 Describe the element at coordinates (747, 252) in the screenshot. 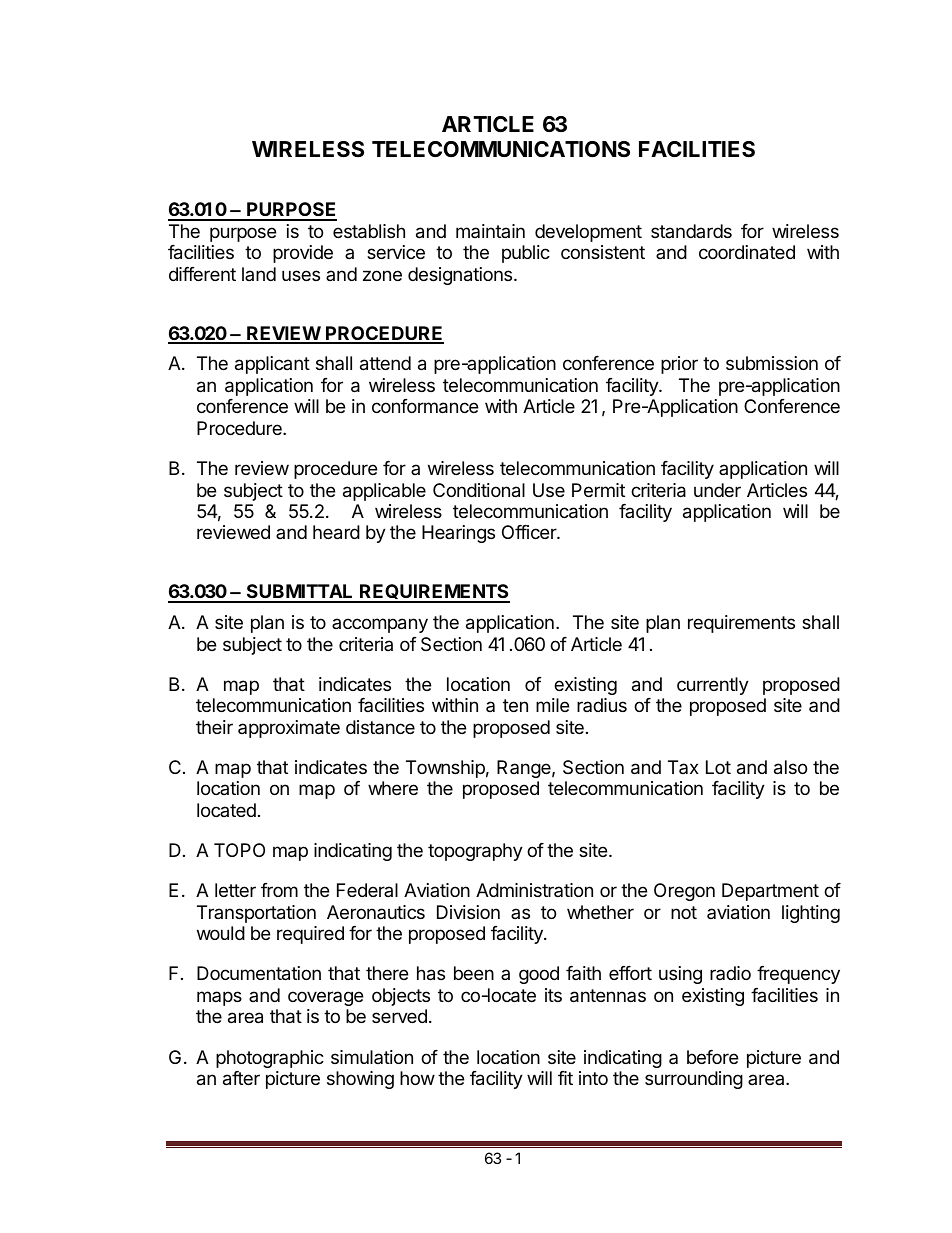

I see `coordinated` at that location.
